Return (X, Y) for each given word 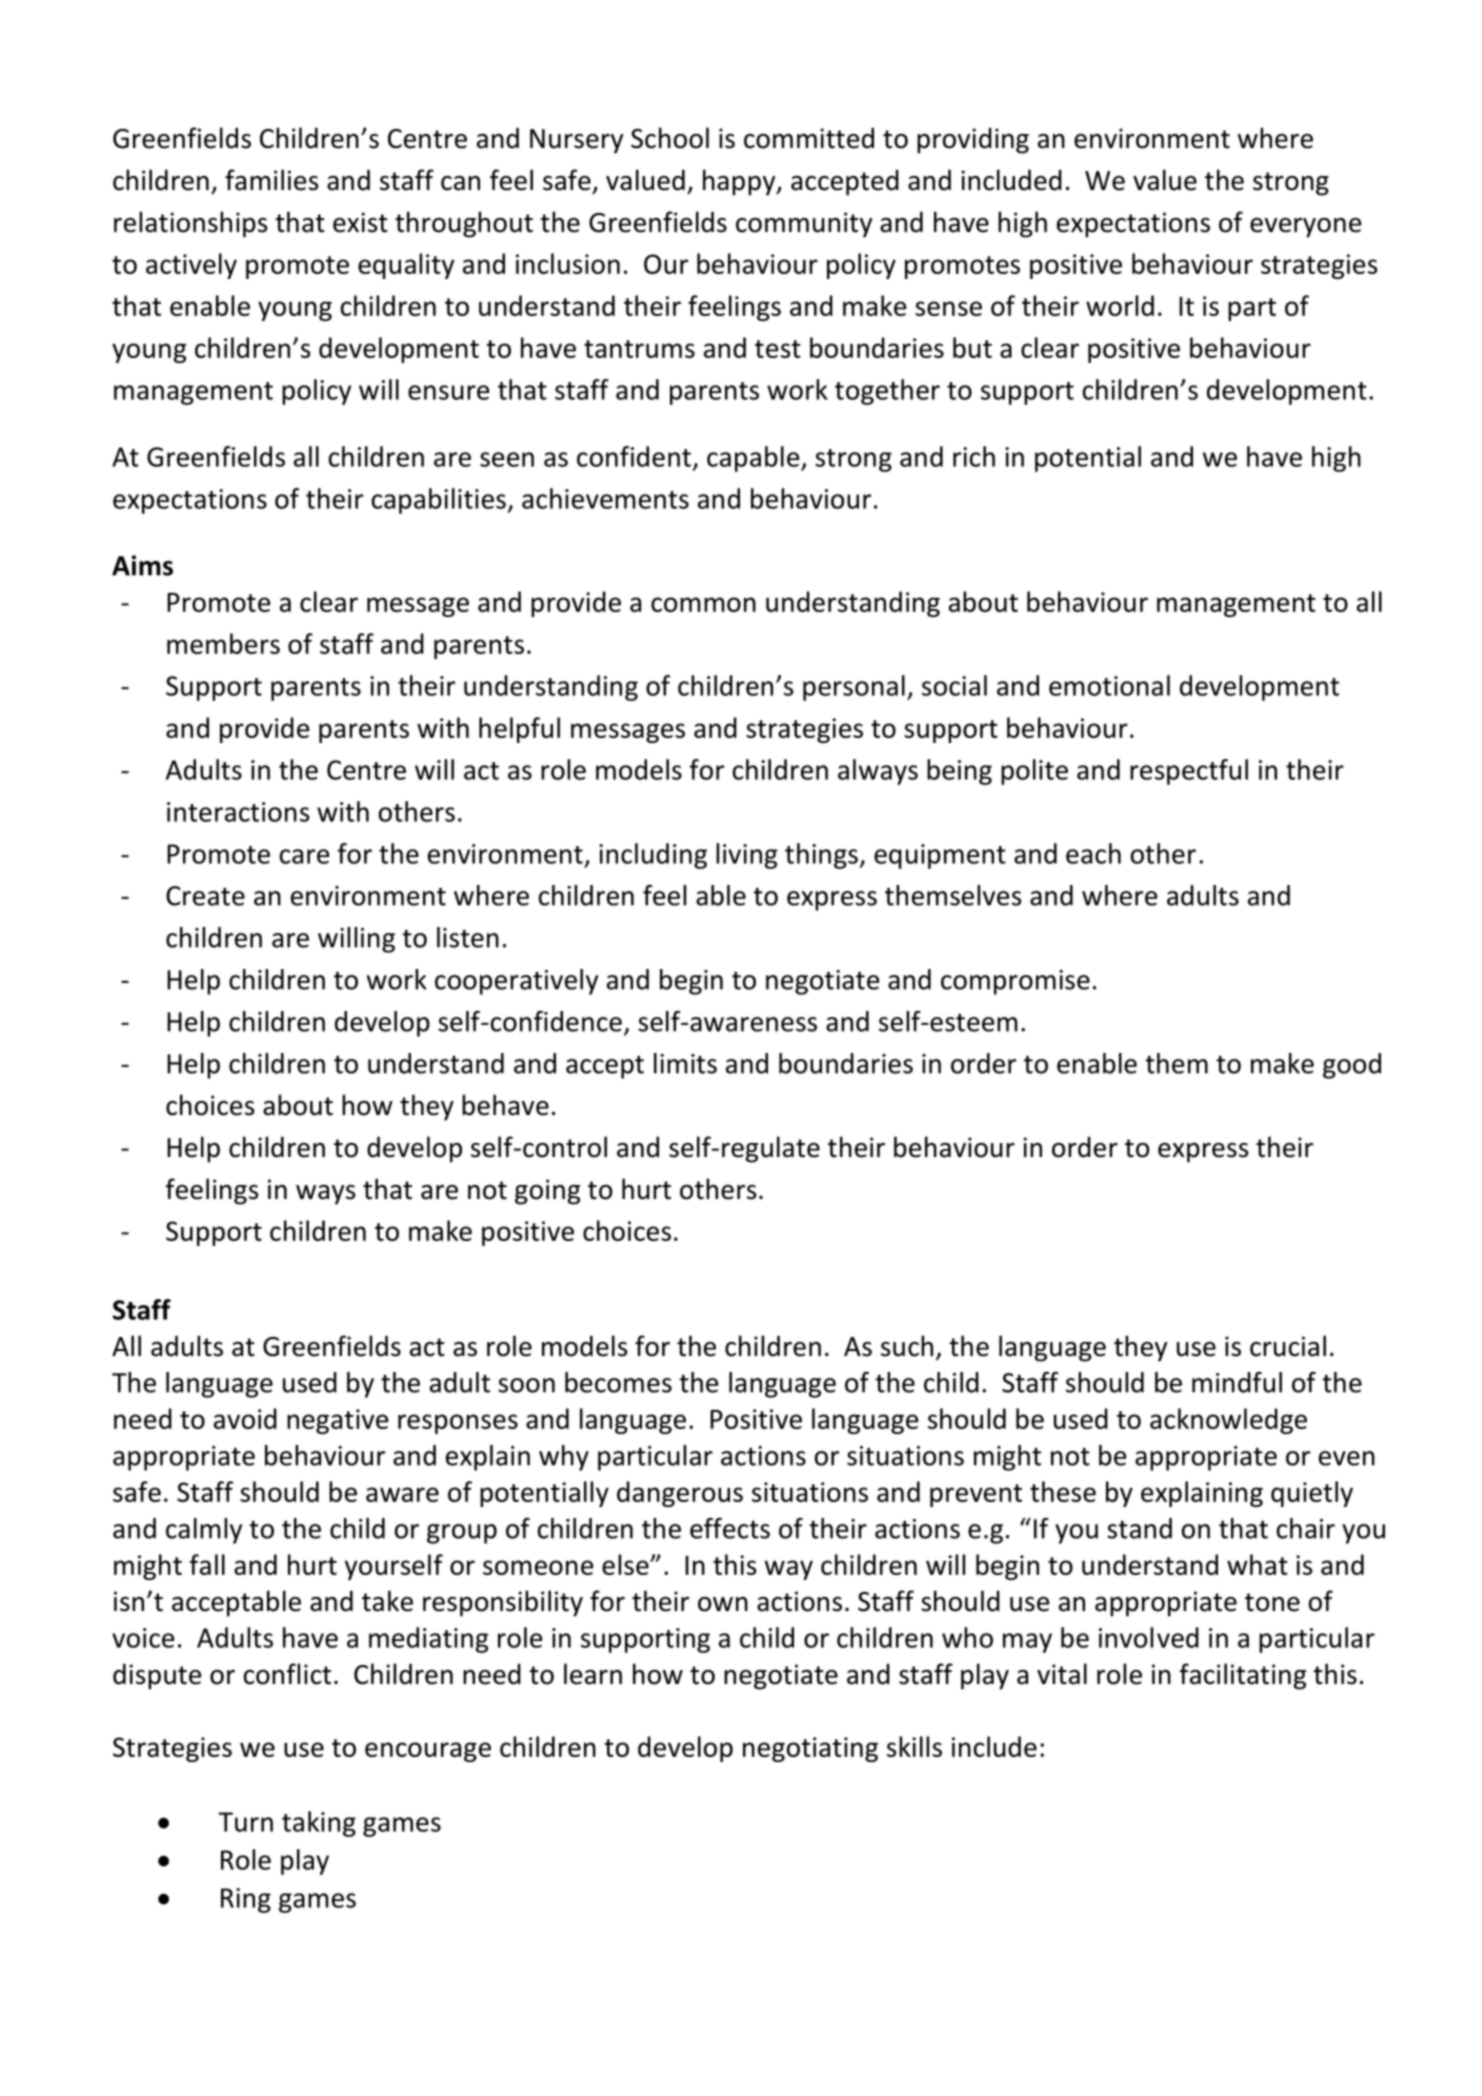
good (1352, 1066)
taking (319, 1824)
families (271, 180)
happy (740, 182)
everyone (1305, 228)
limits (685, 1063)
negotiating (810, 1749)
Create (205, 896)
